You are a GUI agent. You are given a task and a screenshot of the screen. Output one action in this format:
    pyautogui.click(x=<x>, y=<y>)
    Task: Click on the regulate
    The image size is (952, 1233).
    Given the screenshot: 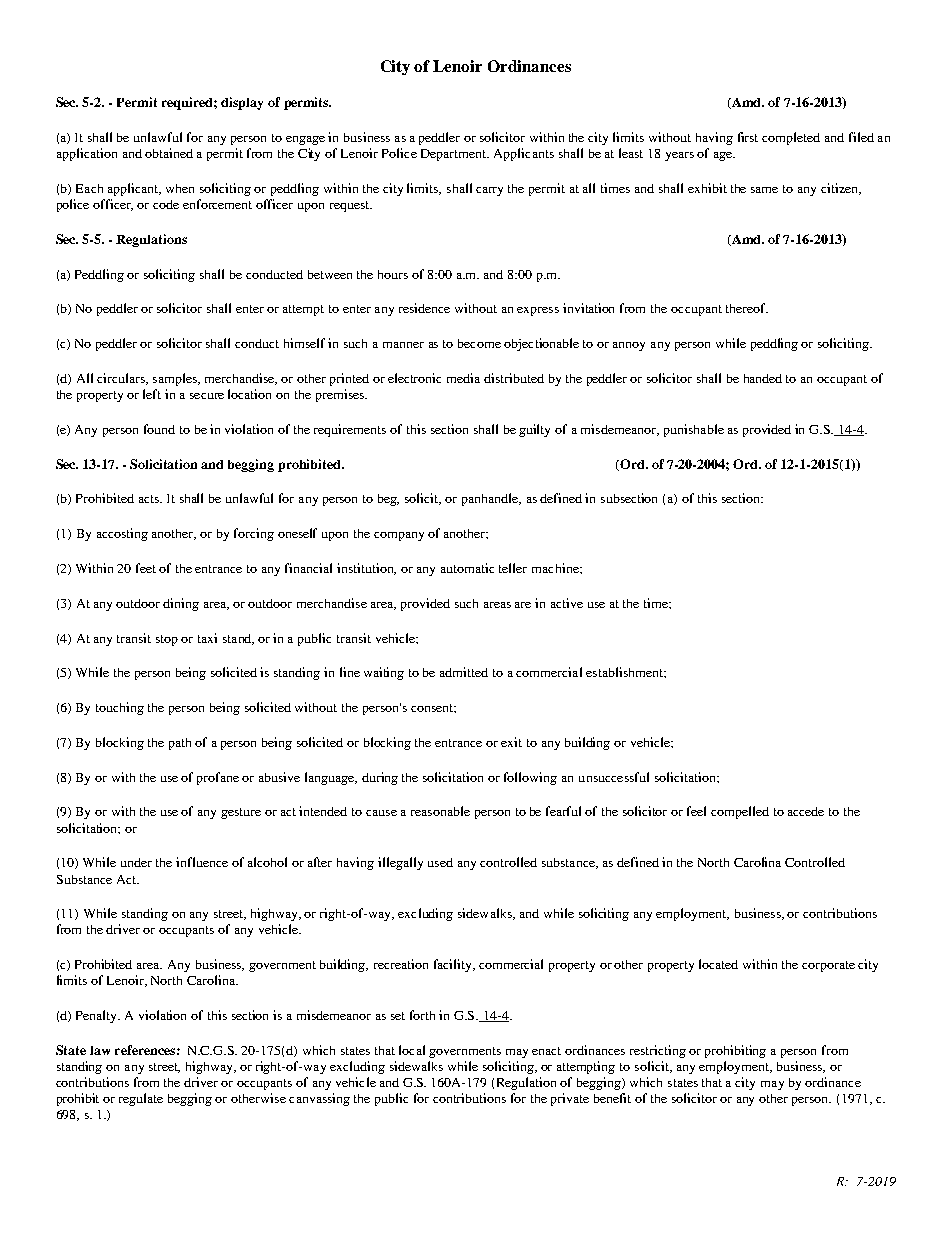 What is the action you would take?
    pyautogui.click(x=141, y=1099)
